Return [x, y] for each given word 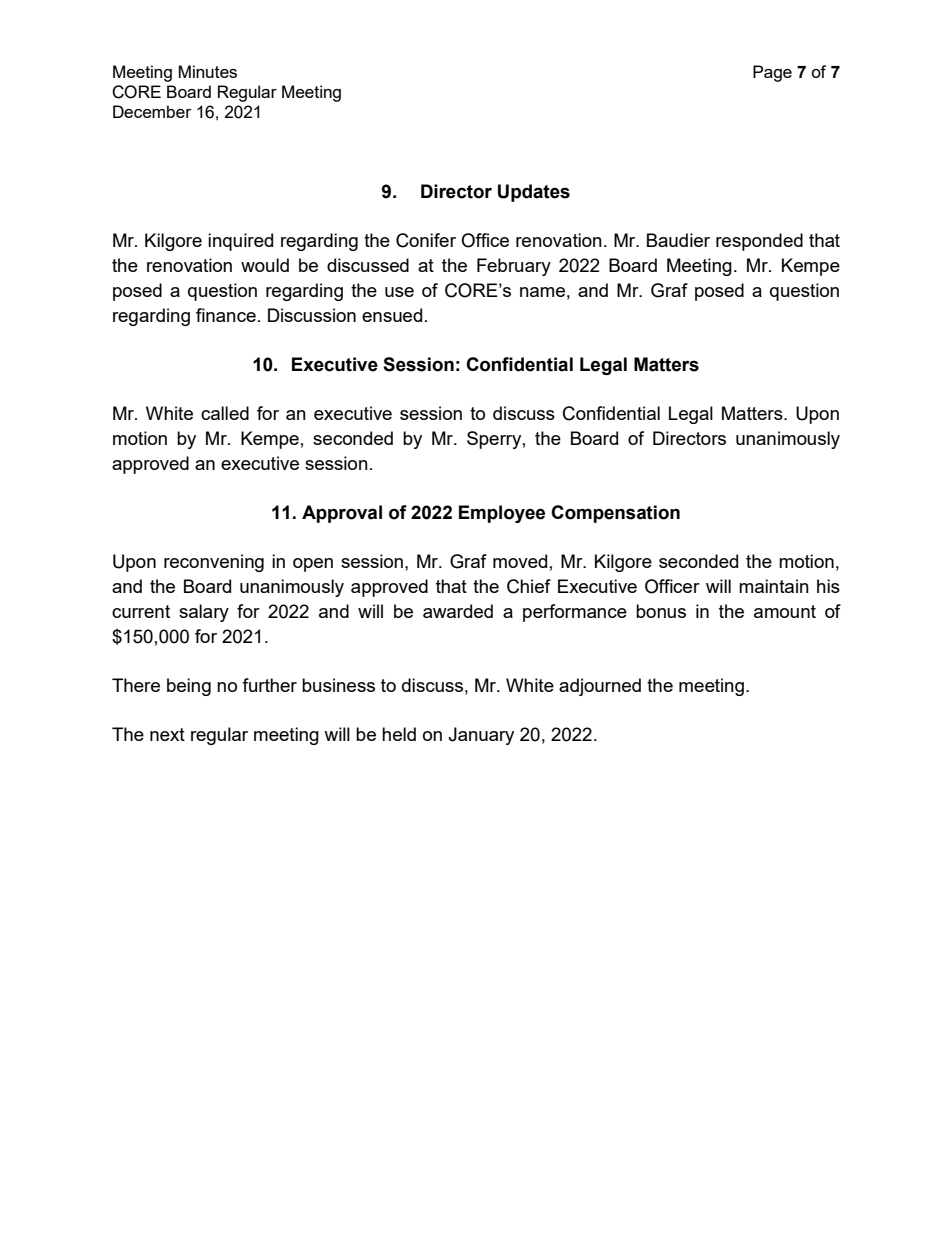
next [167, 734]
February [514, 267]
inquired [240, 242]
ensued [392, 315]
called [225, 413]
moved [520, 561]
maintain [774, 586]
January [481, 736]
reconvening [214, 563]
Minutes [208, 71]
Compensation [615, 514]
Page [772, 73]
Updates [534, 193]
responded [759, 242]
